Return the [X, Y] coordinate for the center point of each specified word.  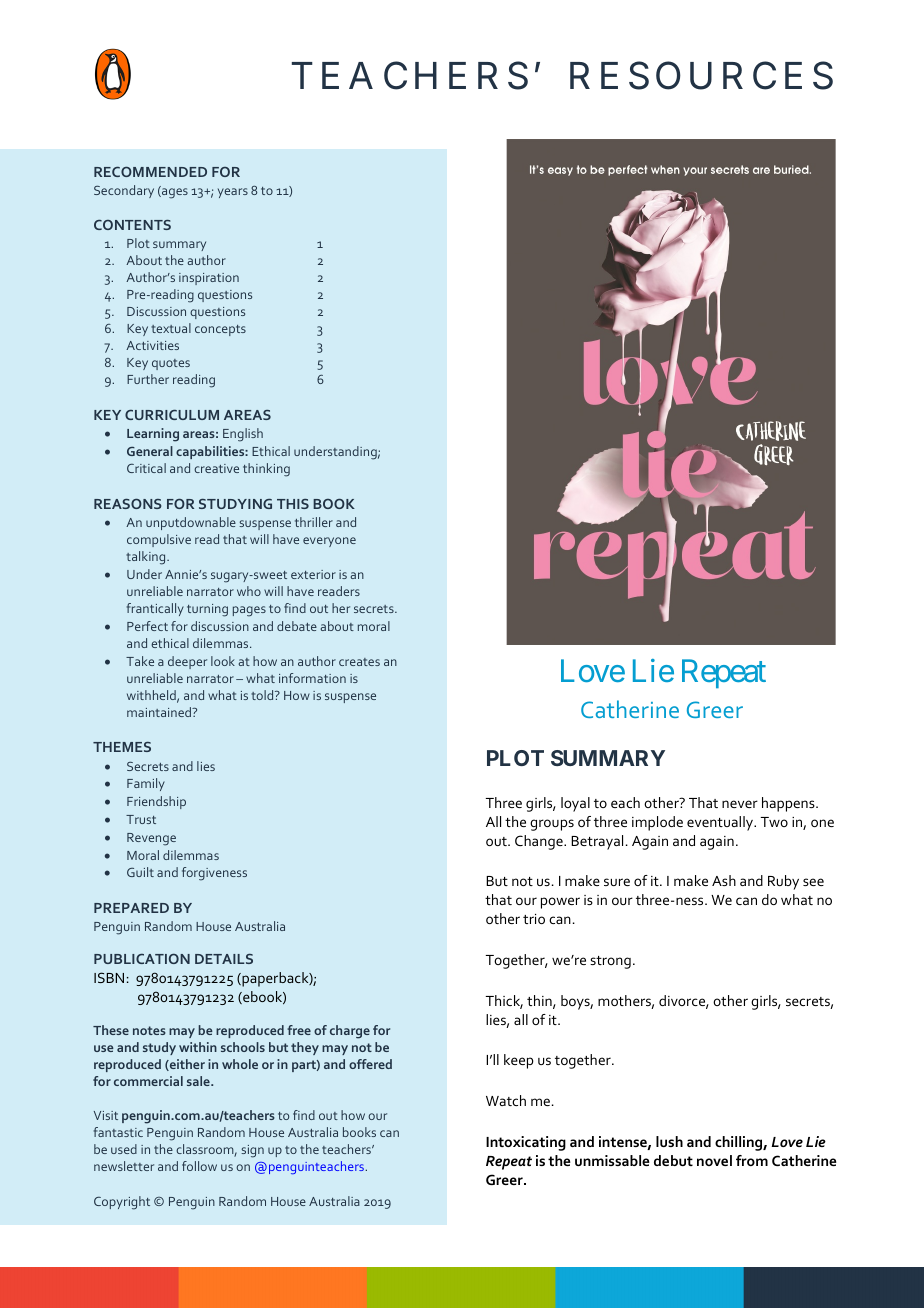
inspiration [209, 279]
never [740, 804]
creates [359, 662]
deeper [187, 662]
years [233, 193]
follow [199, 1166]
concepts [220, 330]
